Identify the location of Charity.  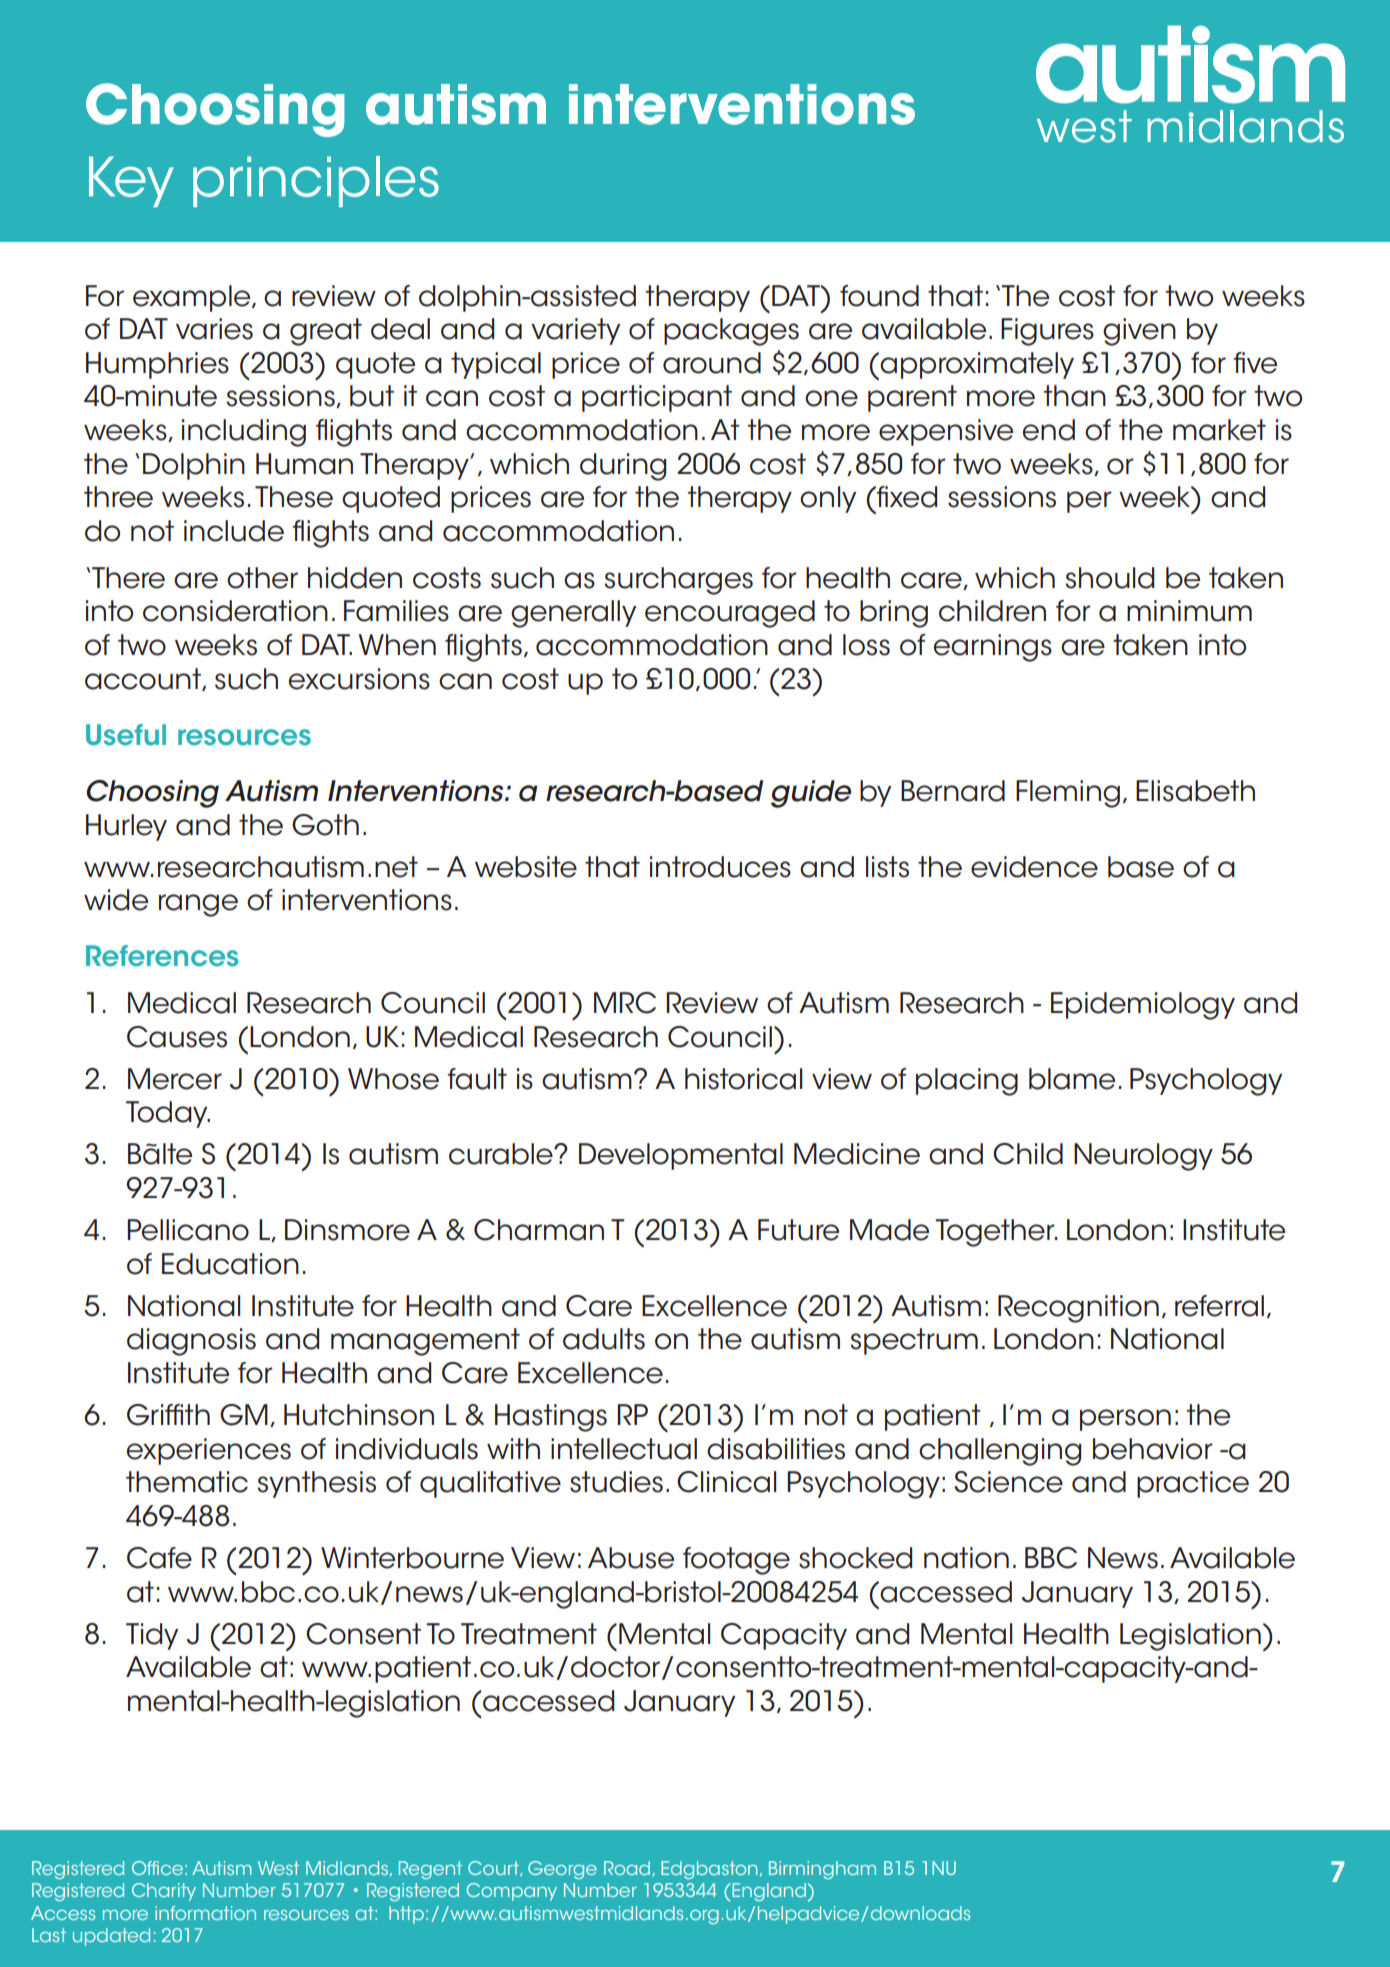
(164, 1892).
